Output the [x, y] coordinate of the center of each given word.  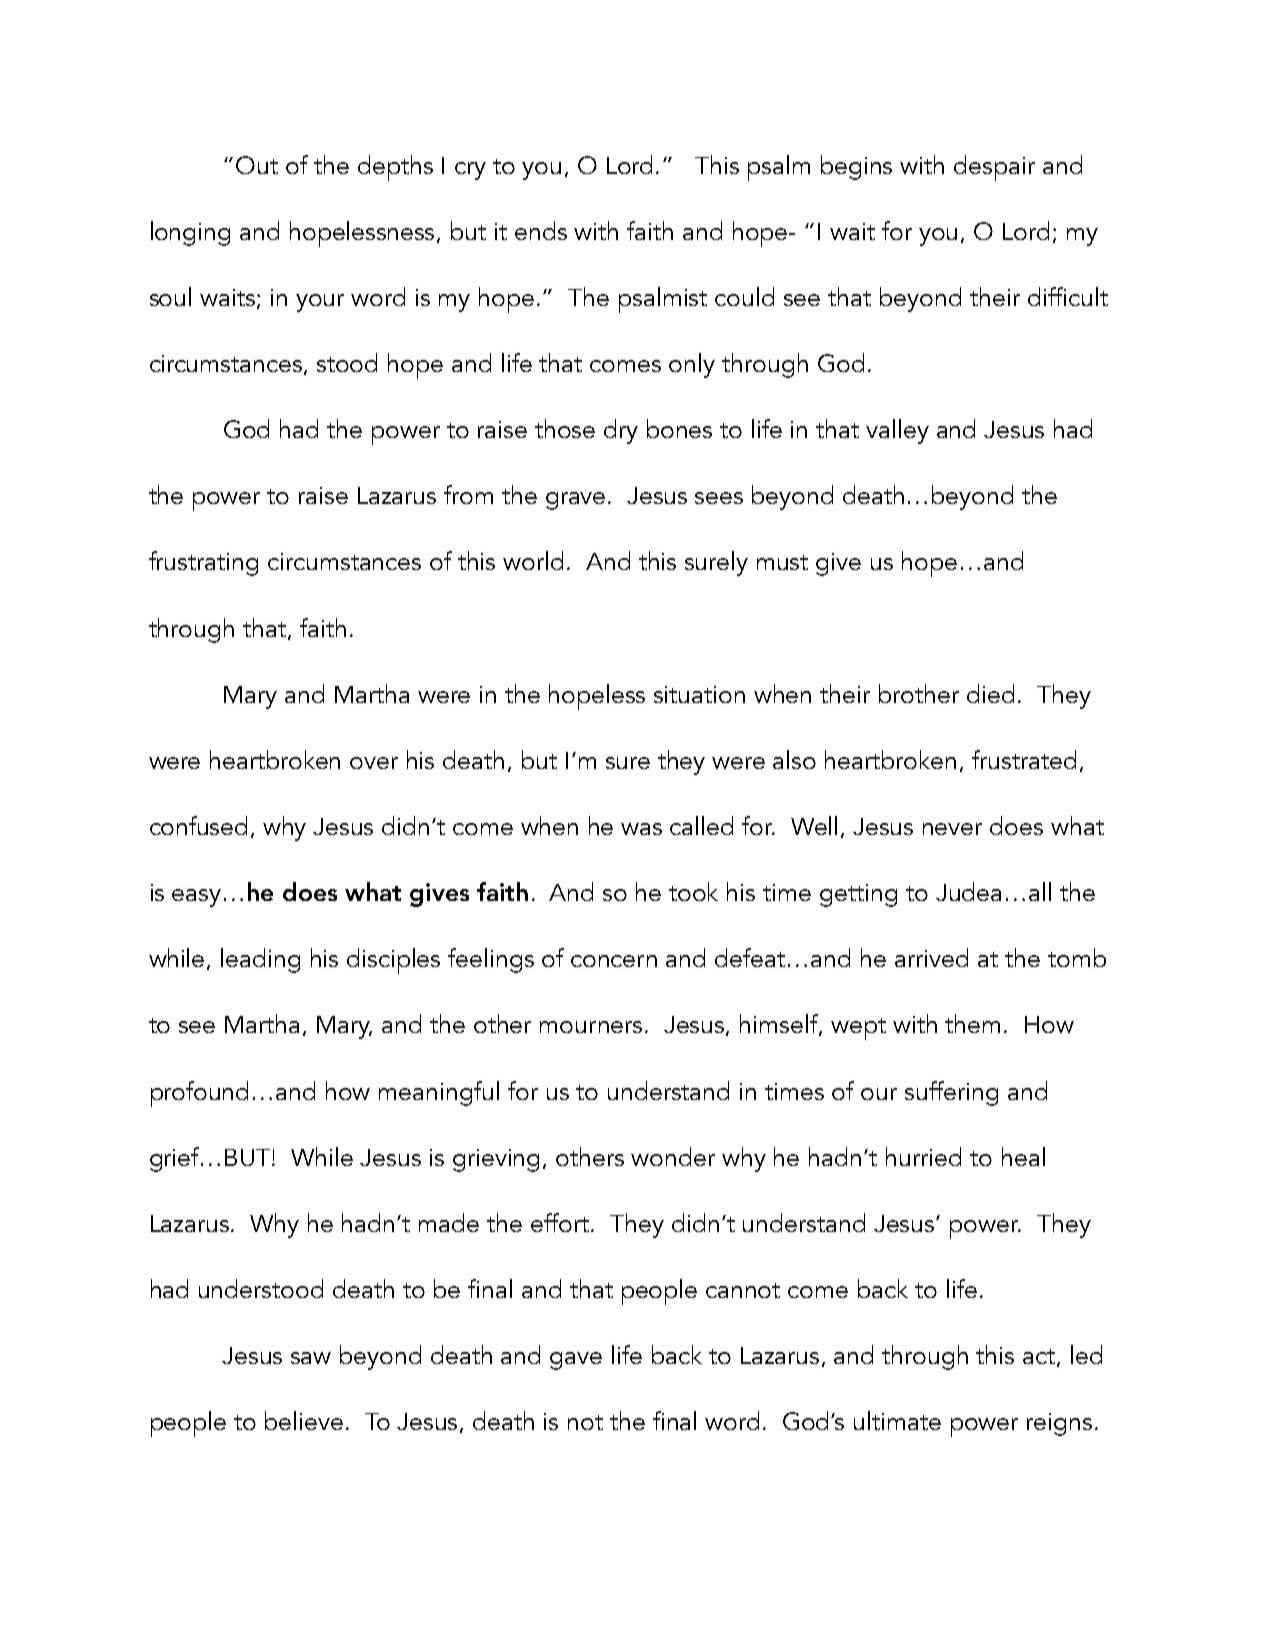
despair [994, 168]
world [533, 560]
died [990, 693]
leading [260, 960]
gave [576, 1361]
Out [257, 165]
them [972, 1023]
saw [311, 1358]
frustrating [203, 563]
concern [614, 961]
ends [541, 230]
